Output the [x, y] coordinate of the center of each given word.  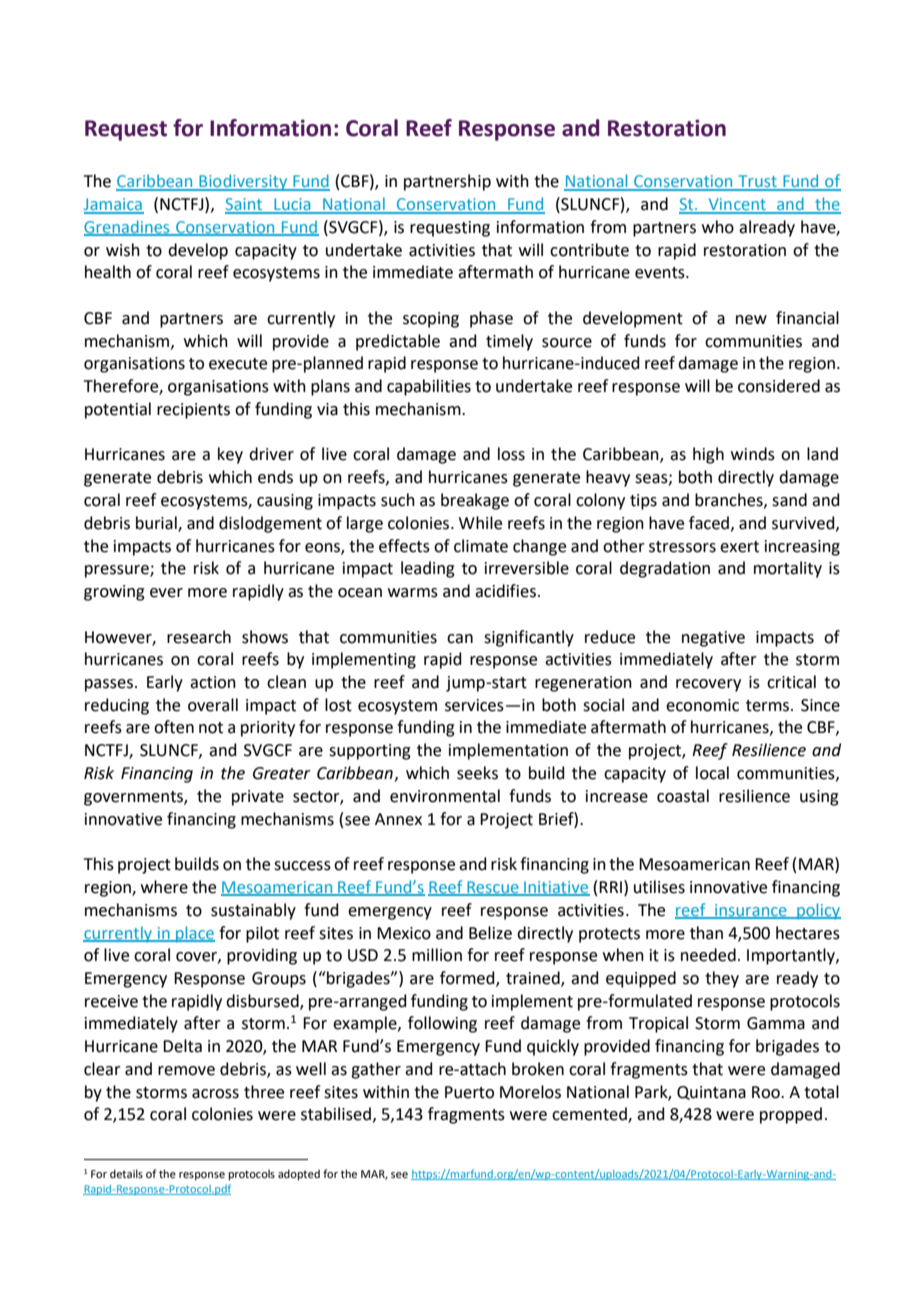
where [164, 887]
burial [157, 523]
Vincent [737, 205]
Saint [245, 205]
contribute [589, 250]
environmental [445, 796]
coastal [683, 796]
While [480, 523]
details [126, 1173]
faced [710, 523]
